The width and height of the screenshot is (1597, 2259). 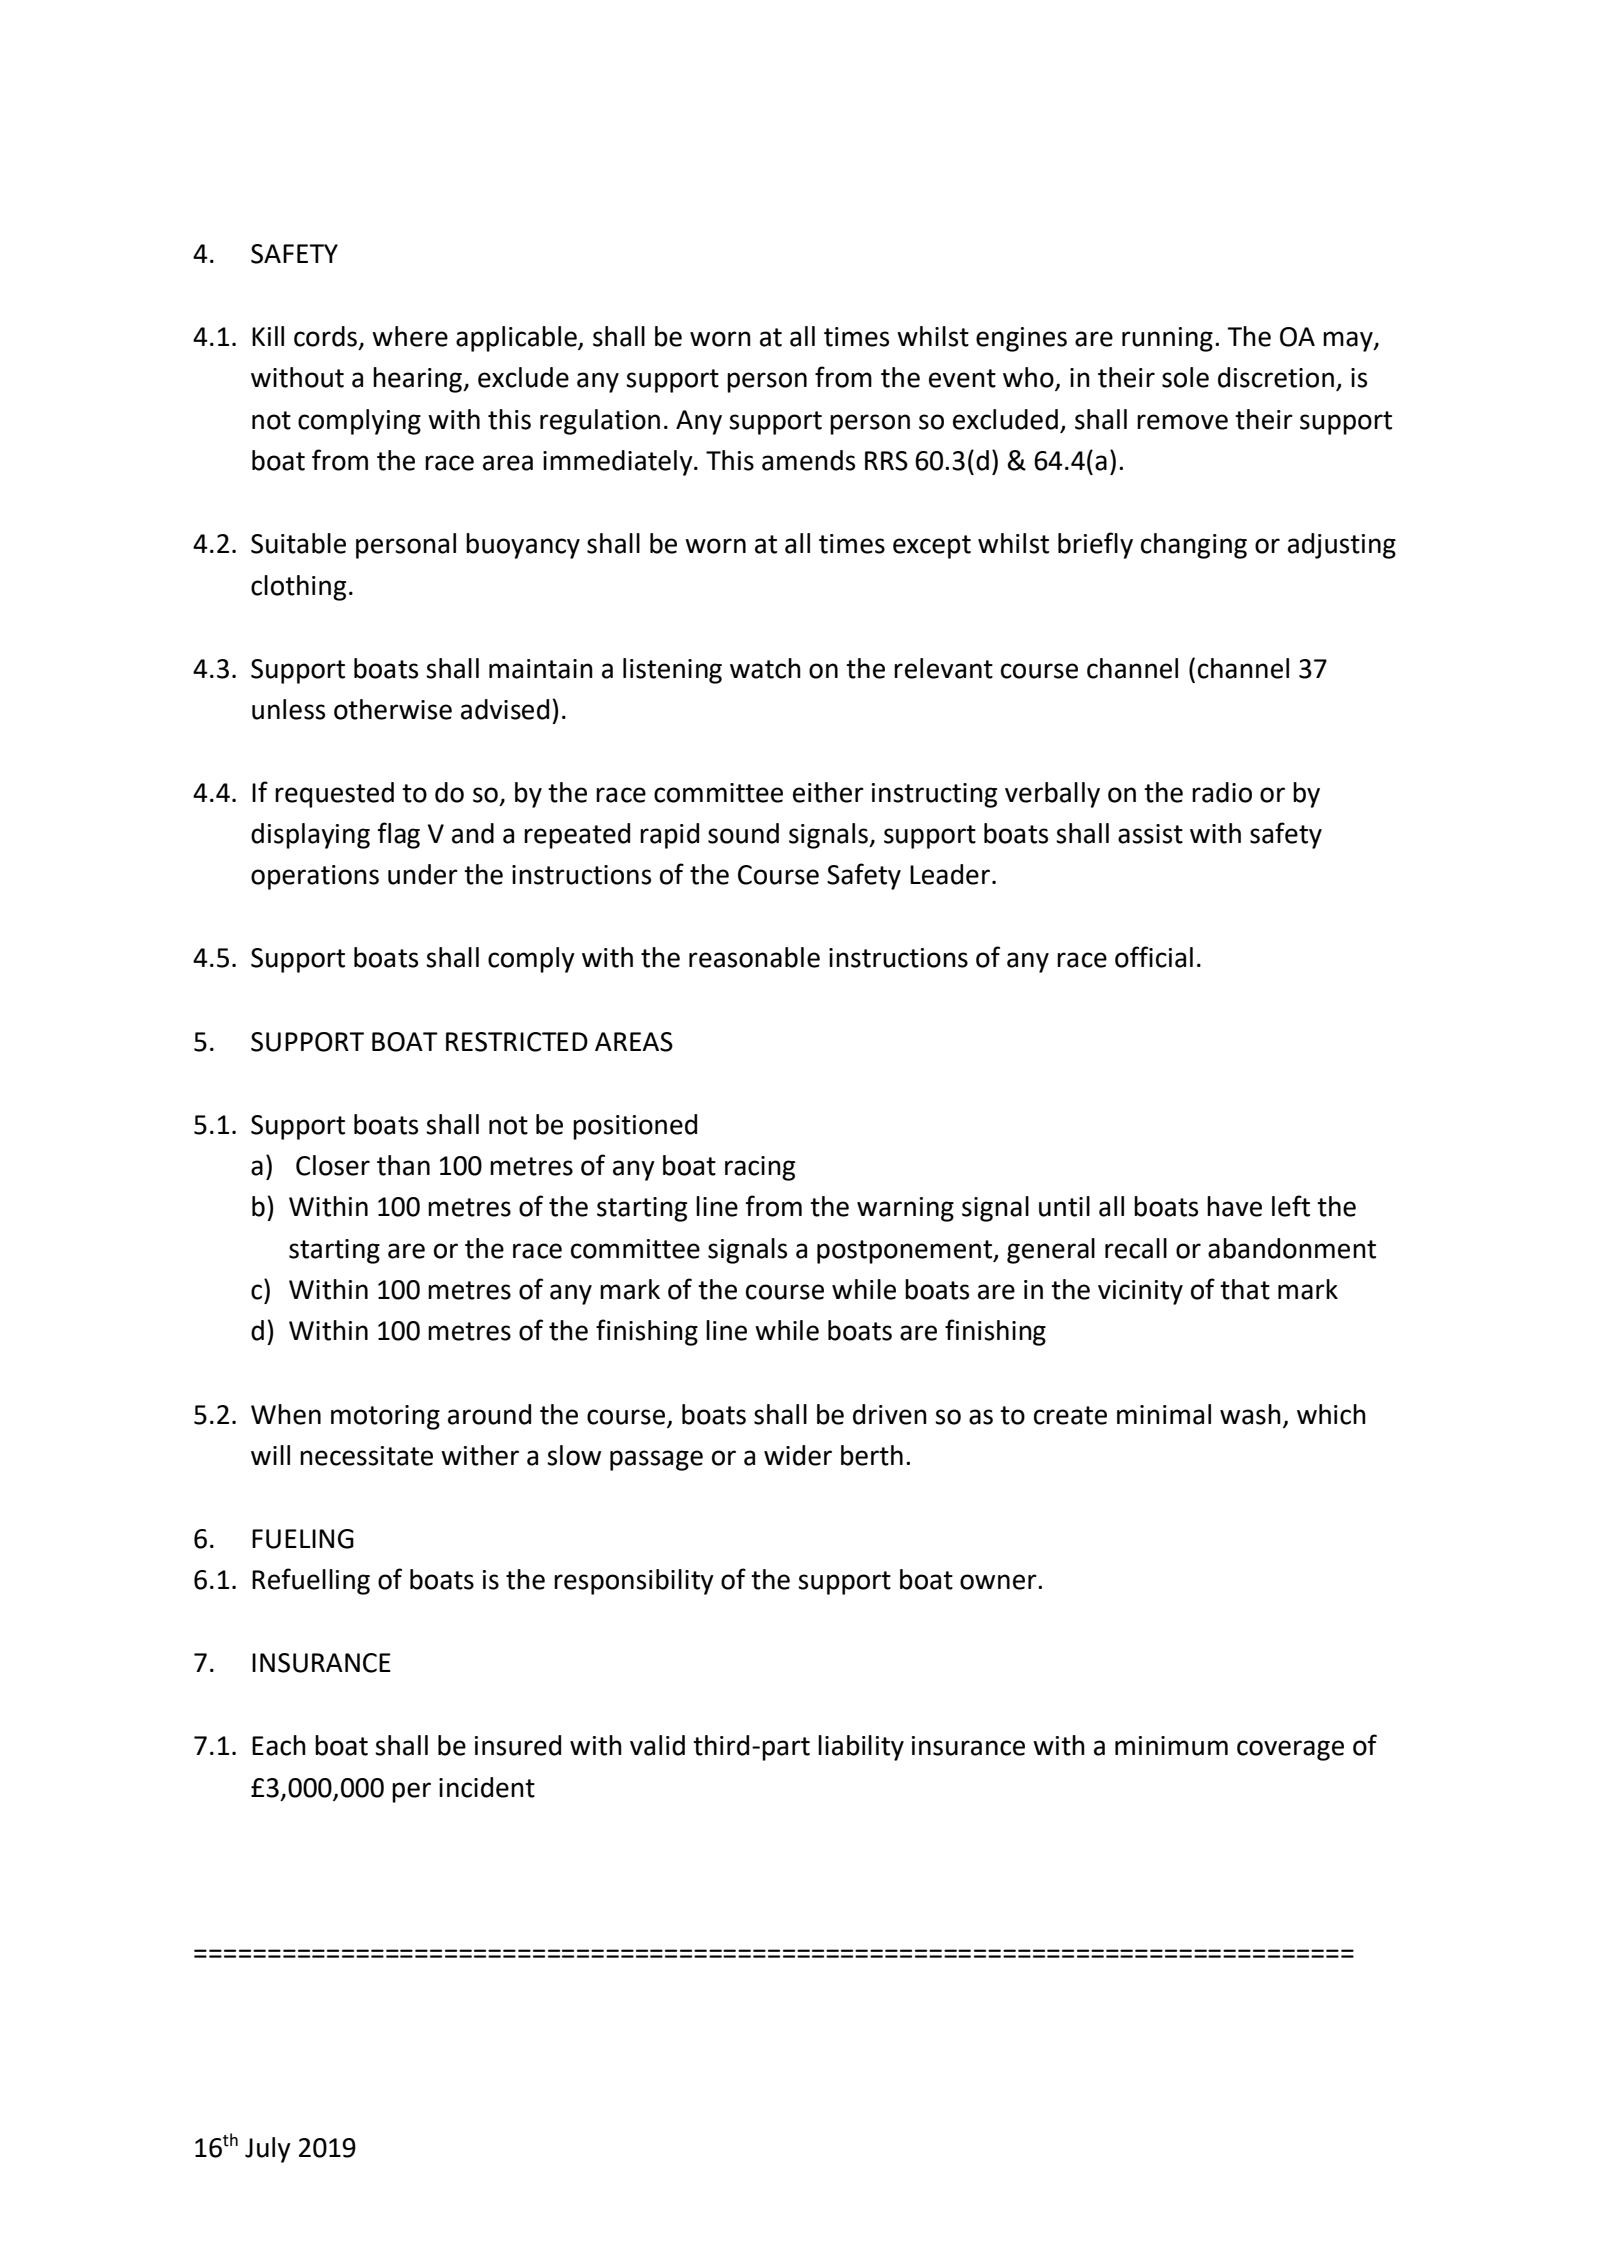 What do you see at coordinates (808, 460) in the screenshot?
I see `amends` at bounding box center [808, 460].
